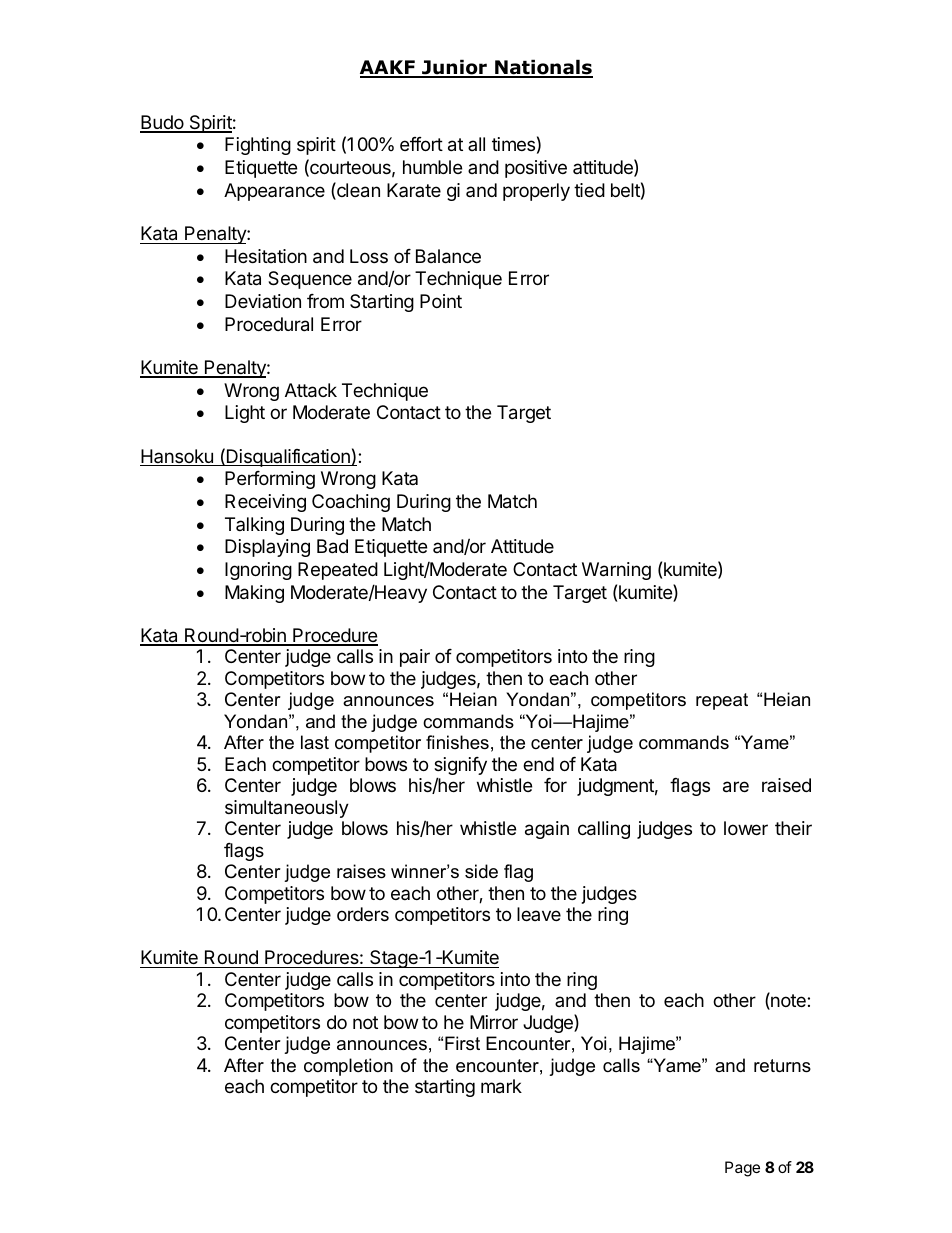 The width and height of the document is (952, 1233). Describe the element at coordinates (460, 767) in the document. I see `signify` at that location.
